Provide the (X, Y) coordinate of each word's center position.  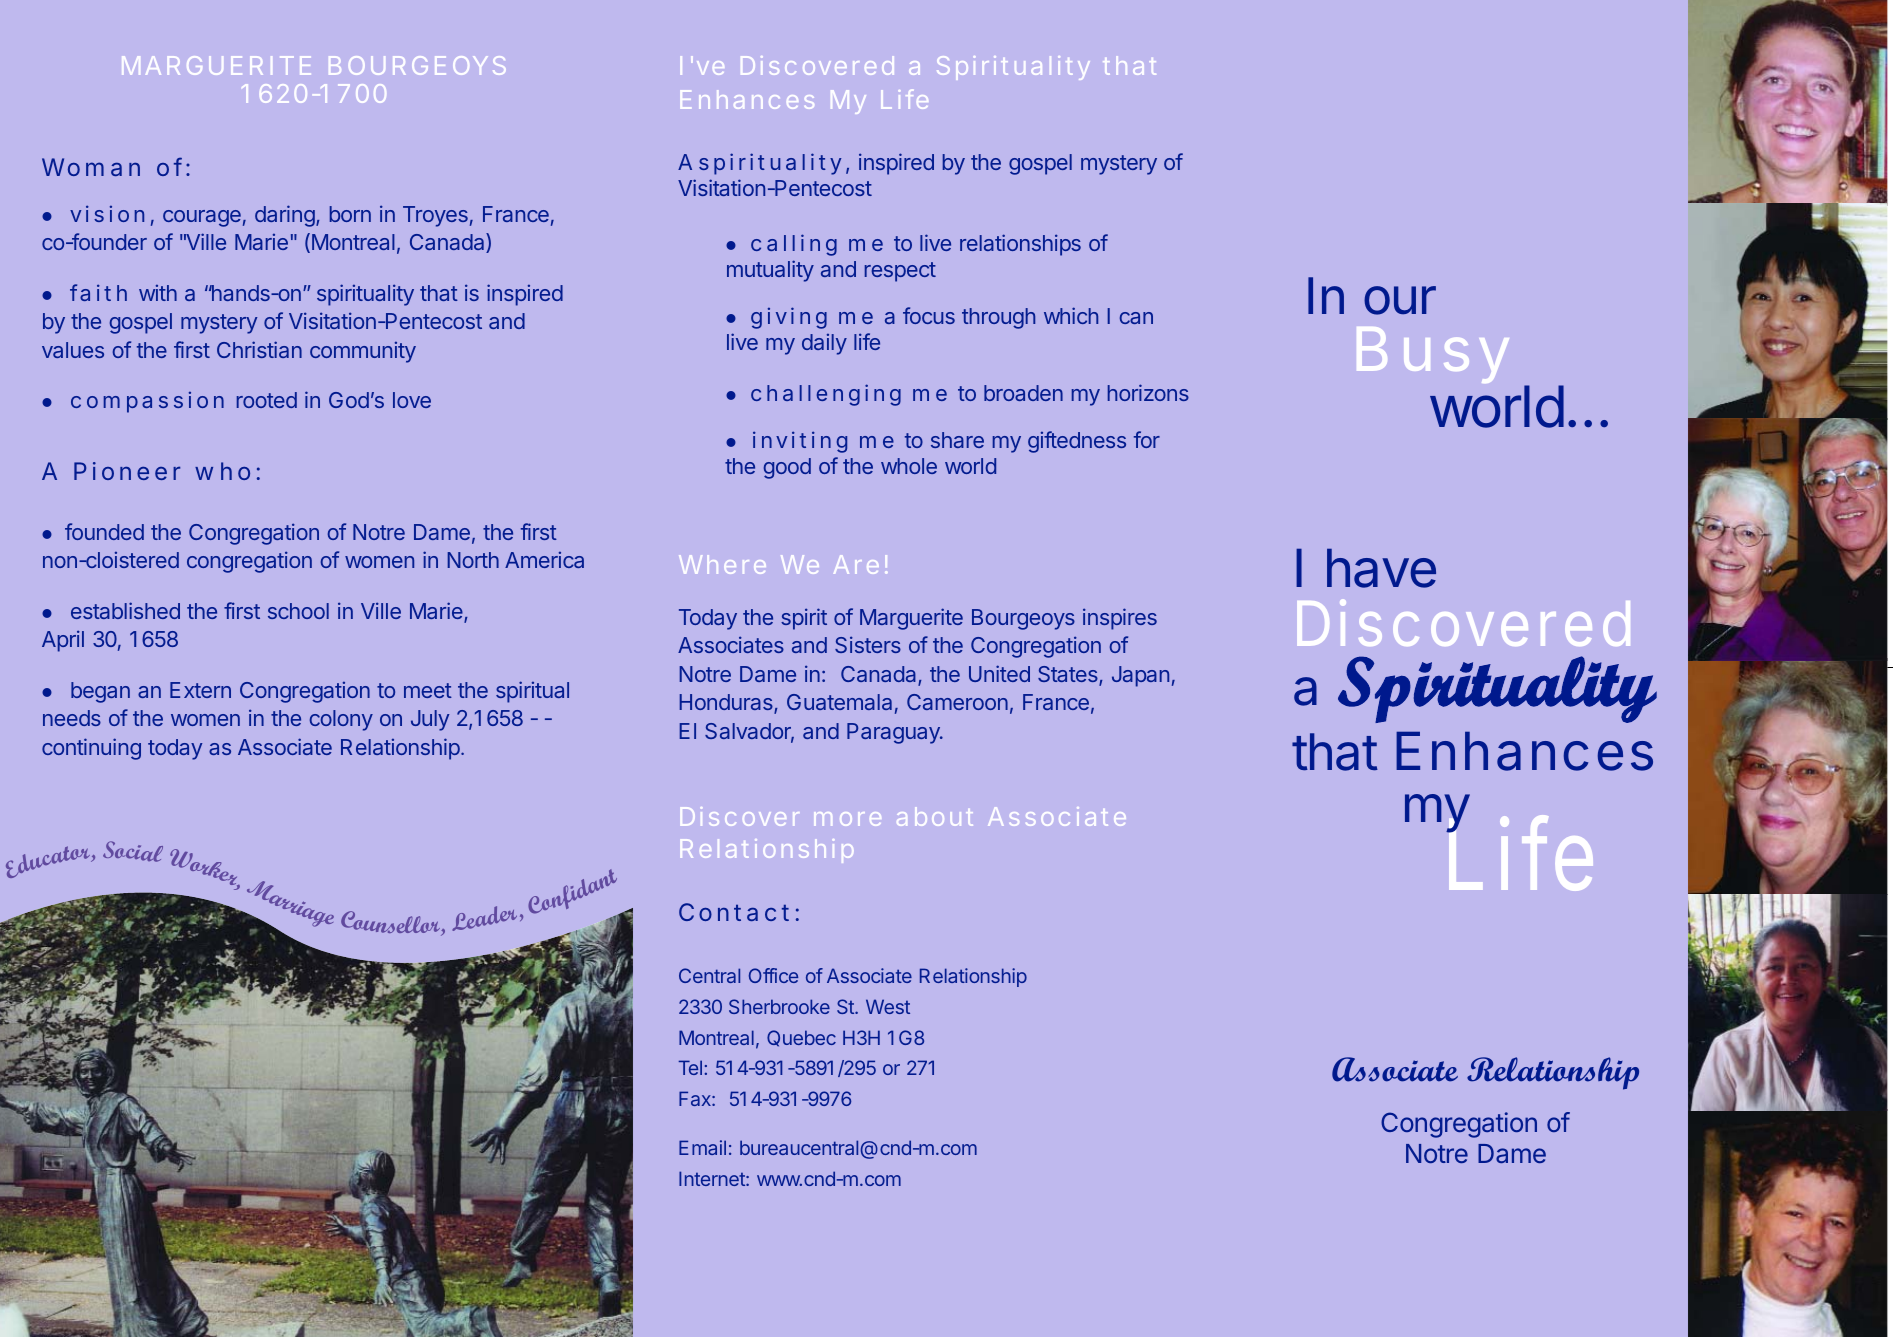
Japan (1140, 676)
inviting (800, 442)
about (935, 816)
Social (133, 851)
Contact (734, 912)
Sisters (868, 644)
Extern (200, 690)
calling (794, 245)
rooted (267, 400)
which (1071, 315)
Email (702, 1147)
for (1147, 439)
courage (202, 218)
